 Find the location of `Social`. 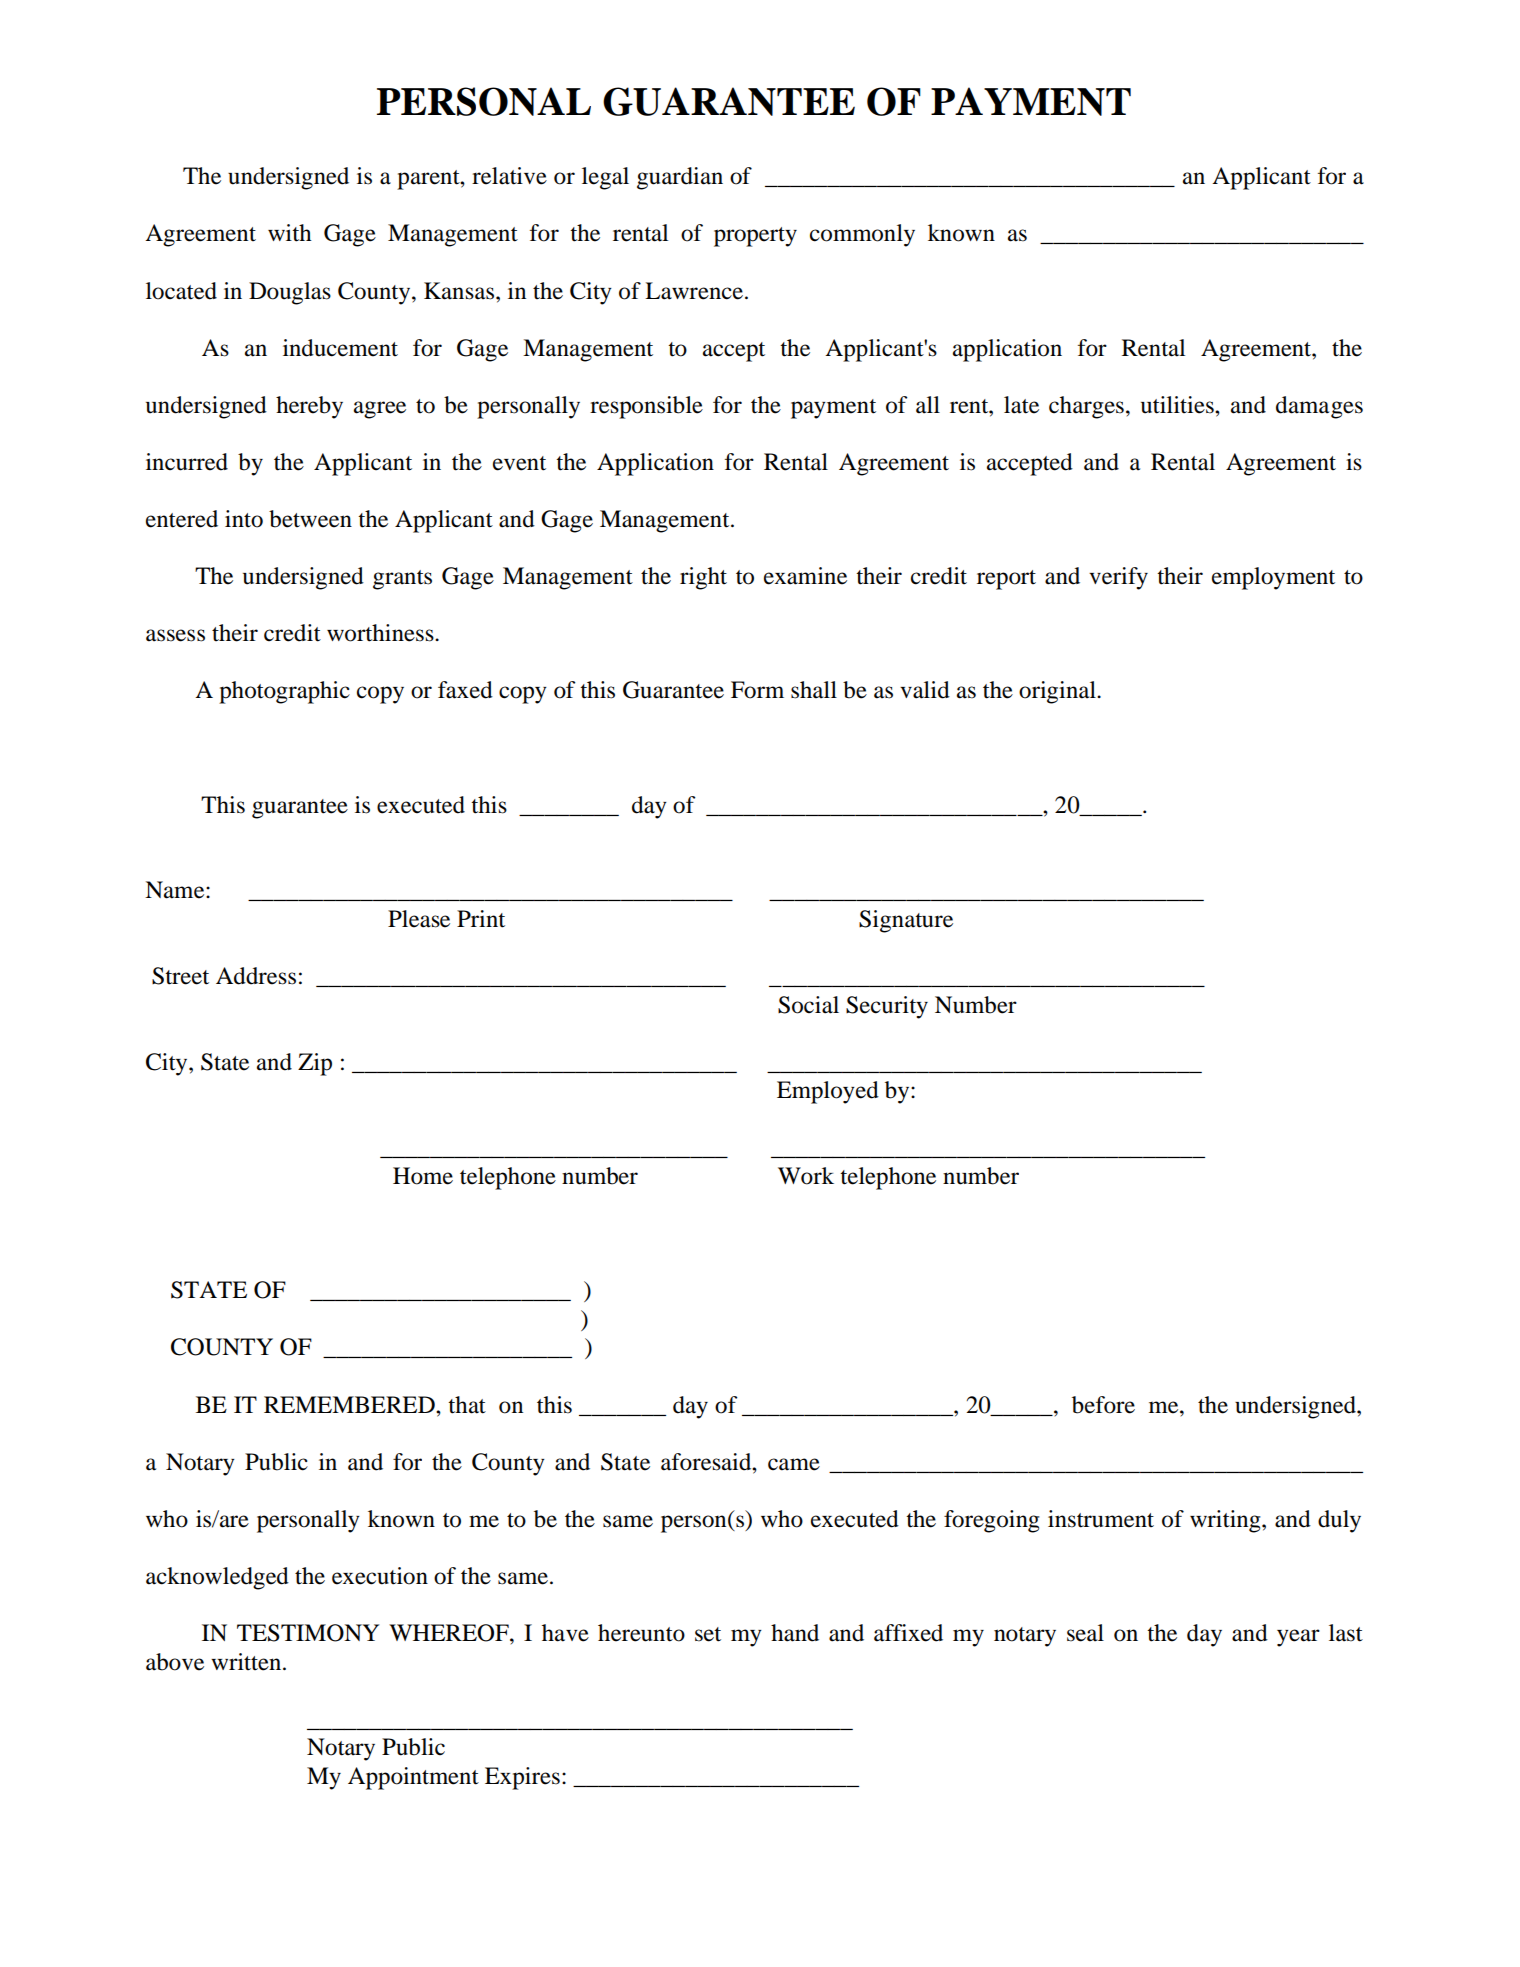

Social is located at coordinates (808, 1005).
